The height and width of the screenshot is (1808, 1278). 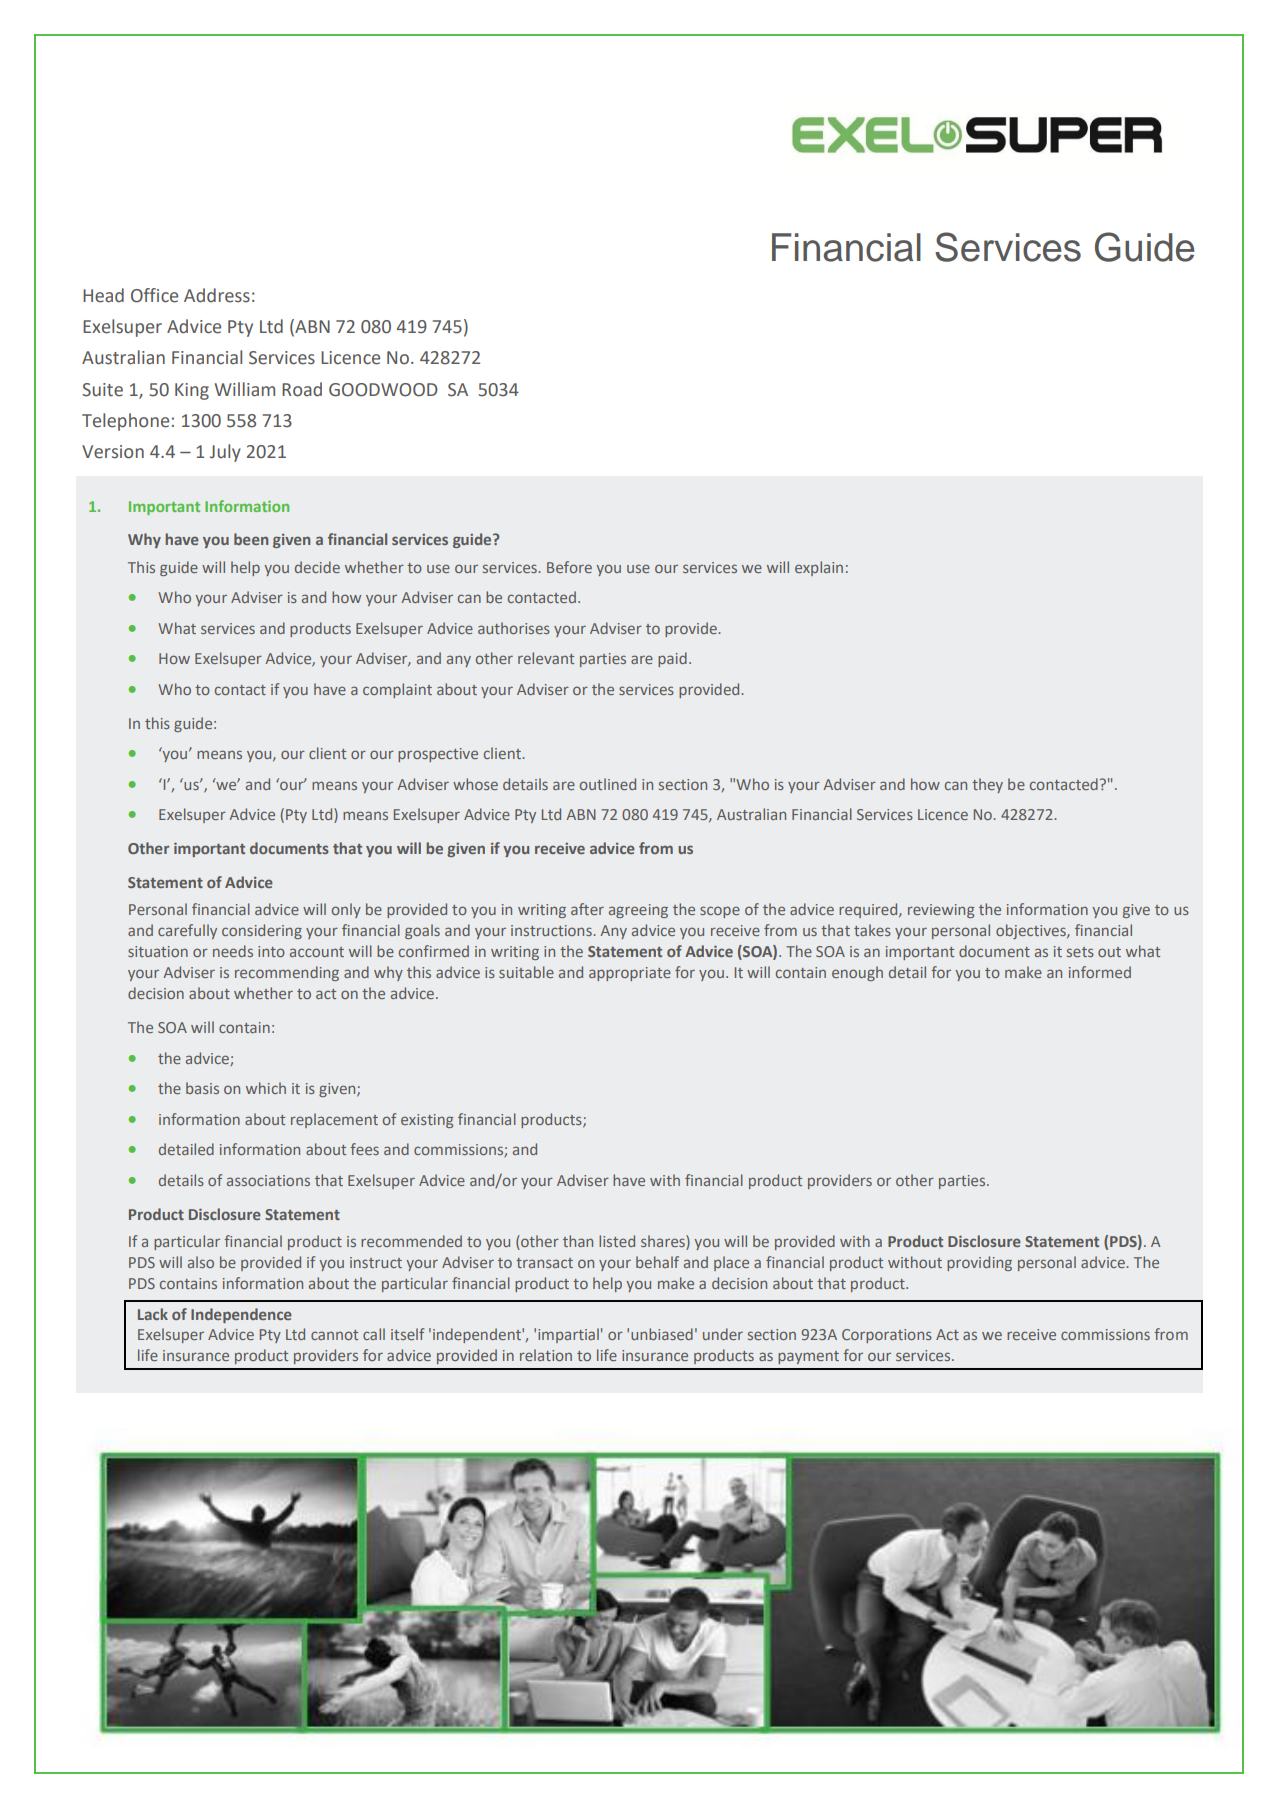 What do you see at coordinates (187, 931) in the screenshot?
I see `carefully` at bounding box center [187, 931].
